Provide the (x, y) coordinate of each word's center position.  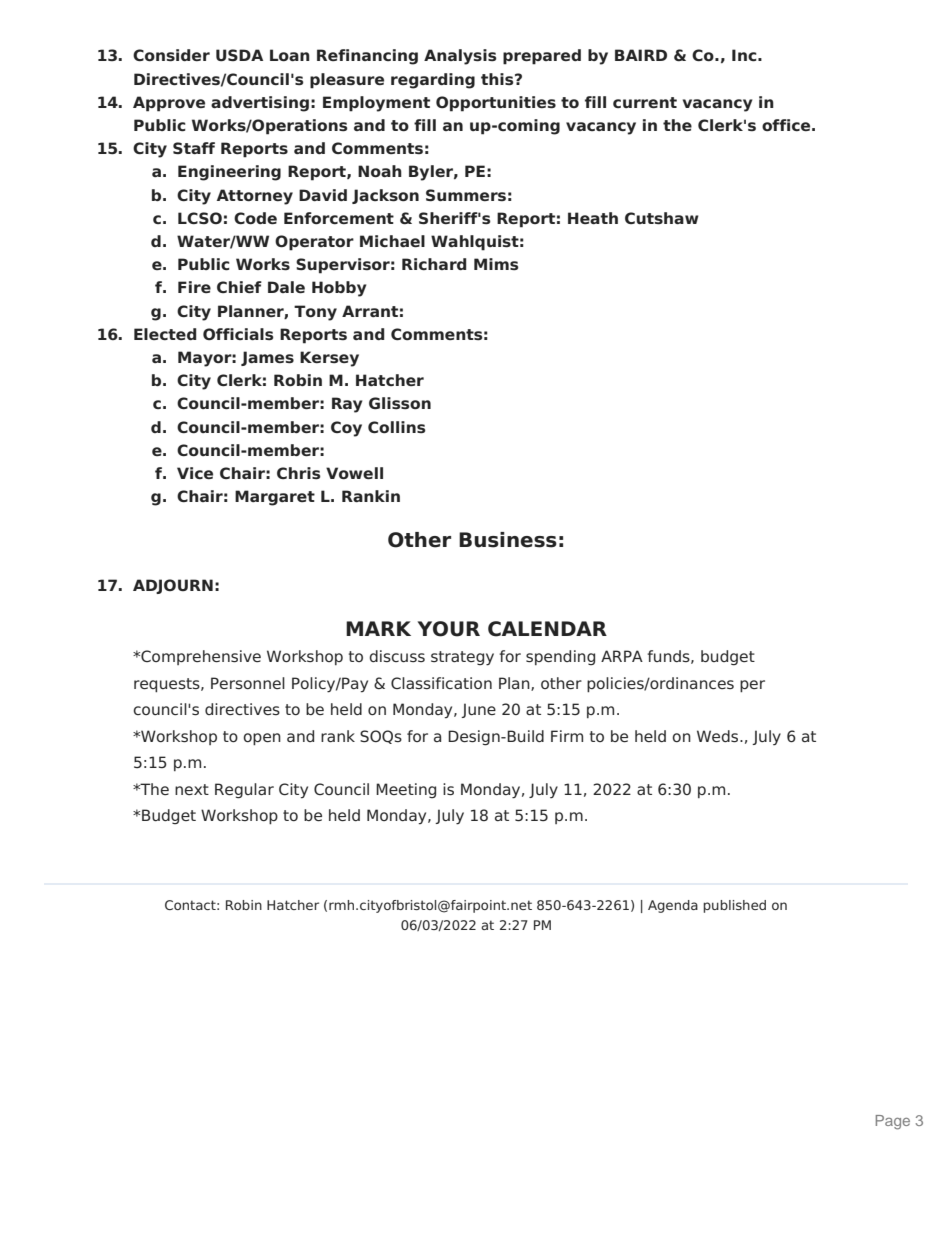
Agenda (673, 906)
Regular (244, 791)
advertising (260, 104)
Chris (299, 473)
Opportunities (496, 104)
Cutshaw (662, 218)
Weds (719, 736)
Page (893, 1122)
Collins (397, 427)
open (262, 739)
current (645, 102)
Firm (567, 736)
